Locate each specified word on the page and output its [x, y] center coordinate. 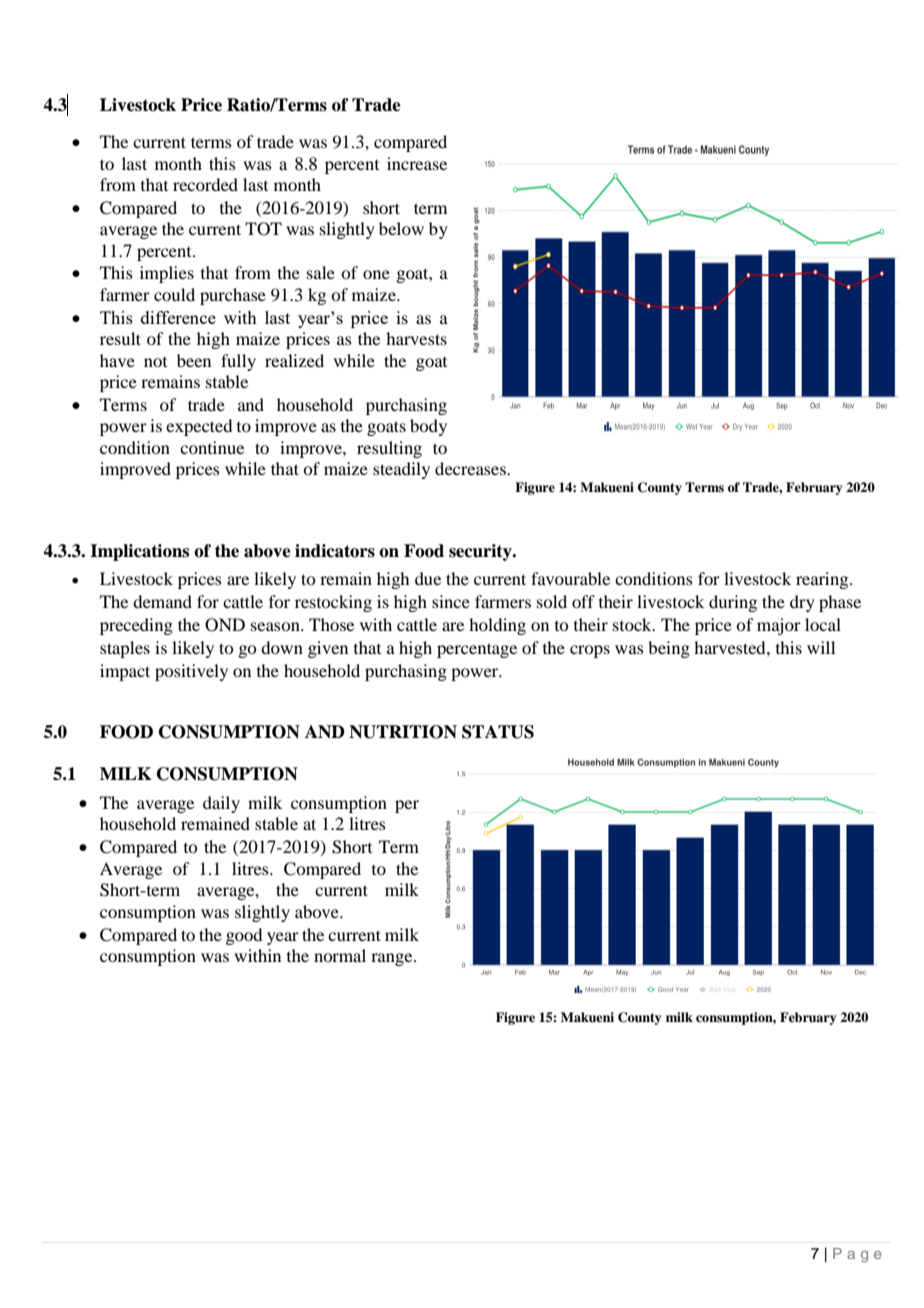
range [393, 959]
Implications [139, 552]
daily [221, 804]
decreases [471, 468]
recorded [205, 184]
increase [417, 163]
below [401, 228]
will [821, 647]
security [481, 552]
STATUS [498, 732]
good [244, 936]
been [194, 360]
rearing [823, 580]
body [428, 427]
